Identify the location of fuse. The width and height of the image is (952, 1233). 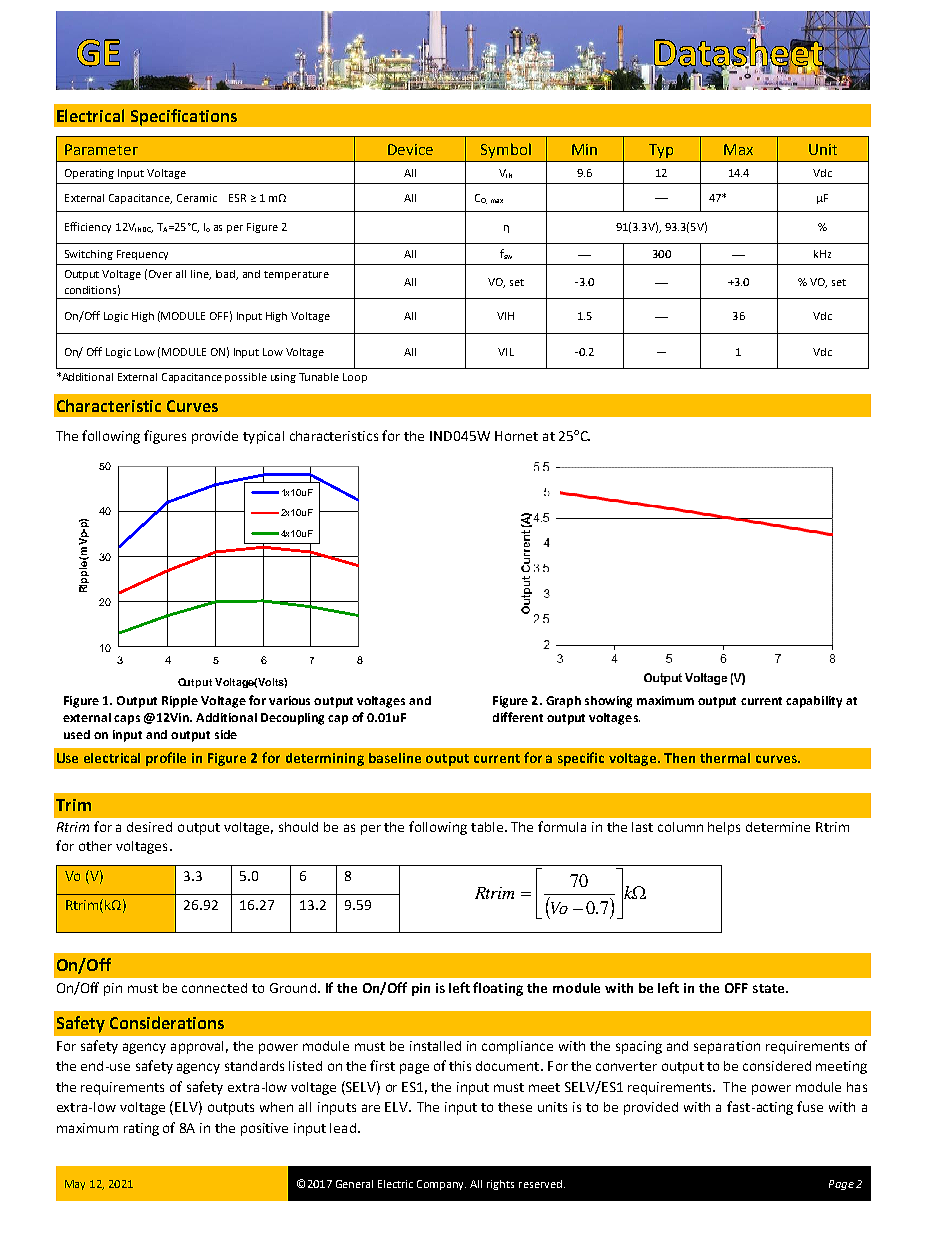
(810, 1106).
